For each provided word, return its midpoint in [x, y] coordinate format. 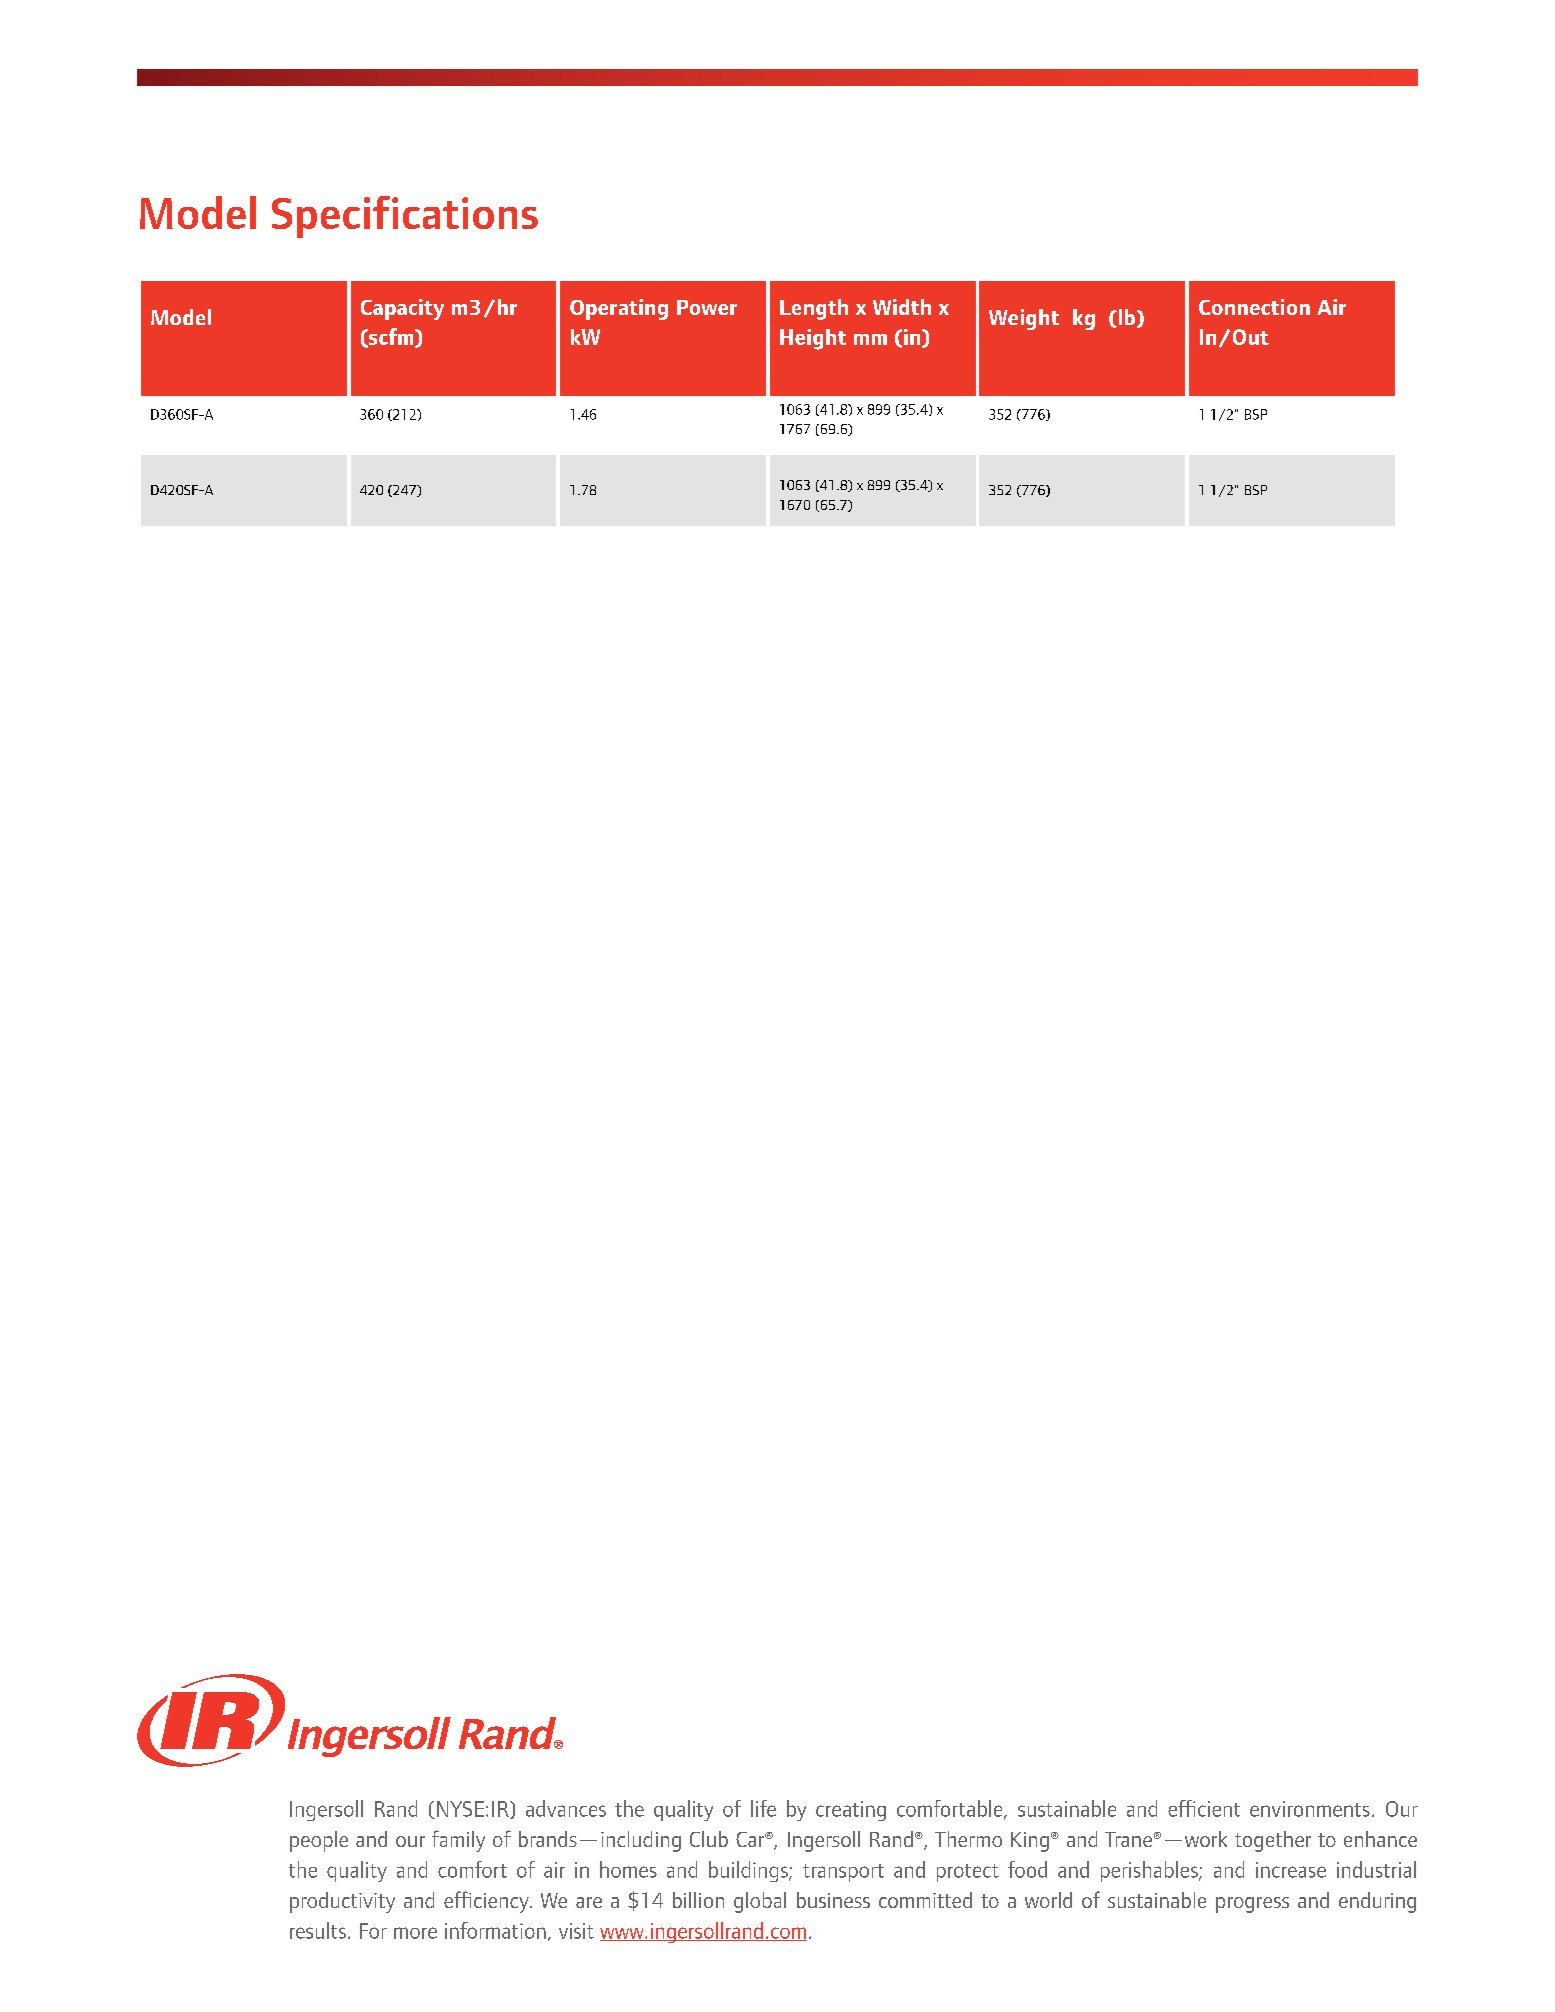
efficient [1204, 1808]
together [1273, 1841]
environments [1310, 1809]
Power [707, 307]
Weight [1024, 319]
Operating [619, 309]
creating [851, 1811]
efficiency [487, 1902]
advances [566, 1808]
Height [813, 339]
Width [902, 307]
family [458, 1841]
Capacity [402, 309]
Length [814, 309]
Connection [1254, 307]
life [763, 1808]
